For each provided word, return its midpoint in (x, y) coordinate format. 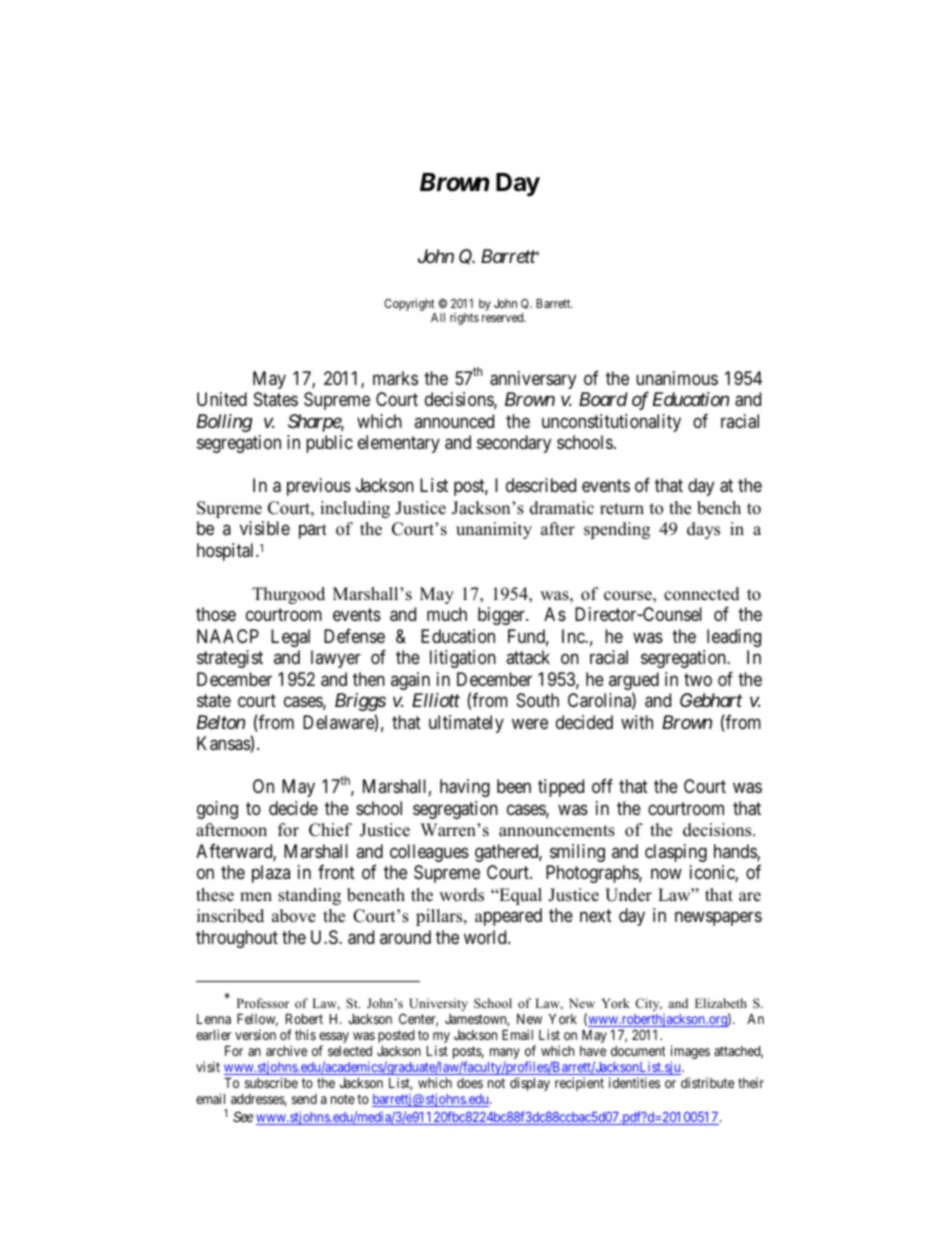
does (470, 1083)
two (698, 679)
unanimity (494, 530)
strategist (230, 659)
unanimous (677, 378)
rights (464, 319)
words (461, 895)
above (294, 916)
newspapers (718, 919)
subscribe (271, 1082)
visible (265, 528)
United (222, 399)
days (703, 530)
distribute (707, 1082)
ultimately (466, 724)
